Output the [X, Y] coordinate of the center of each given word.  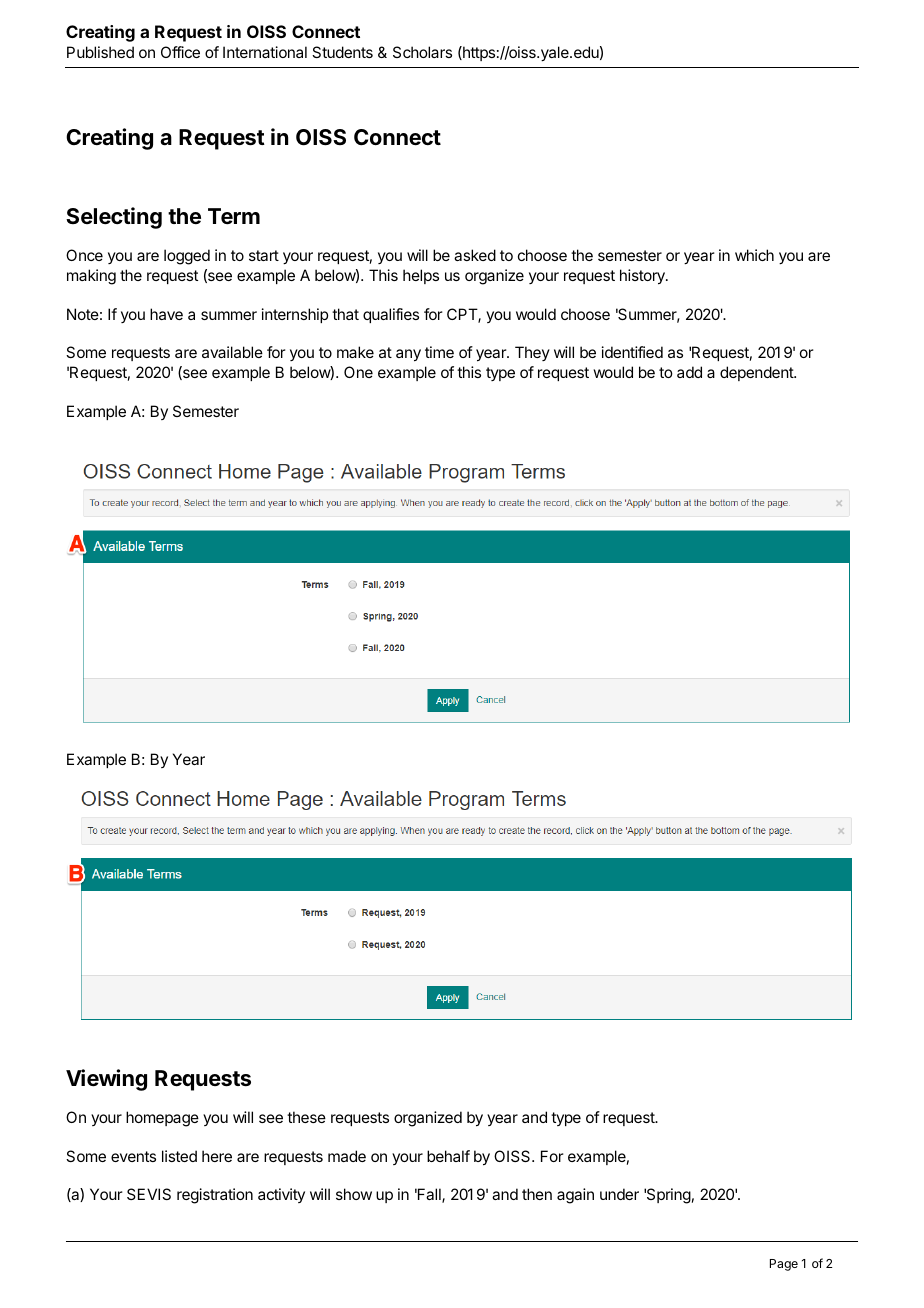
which [754, 255]
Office [180, 52]
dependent [757, 373]
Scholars [422, 52]
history [643, 277]
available [232, 352]
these [306, 1117]
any [408, 355]
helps [421, 276]
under [619, 1194]
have [166, 314]
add [689, 372]
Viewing [106, 1080]
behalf [448, 1156]
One [358, 372]
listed [179, 1156]
